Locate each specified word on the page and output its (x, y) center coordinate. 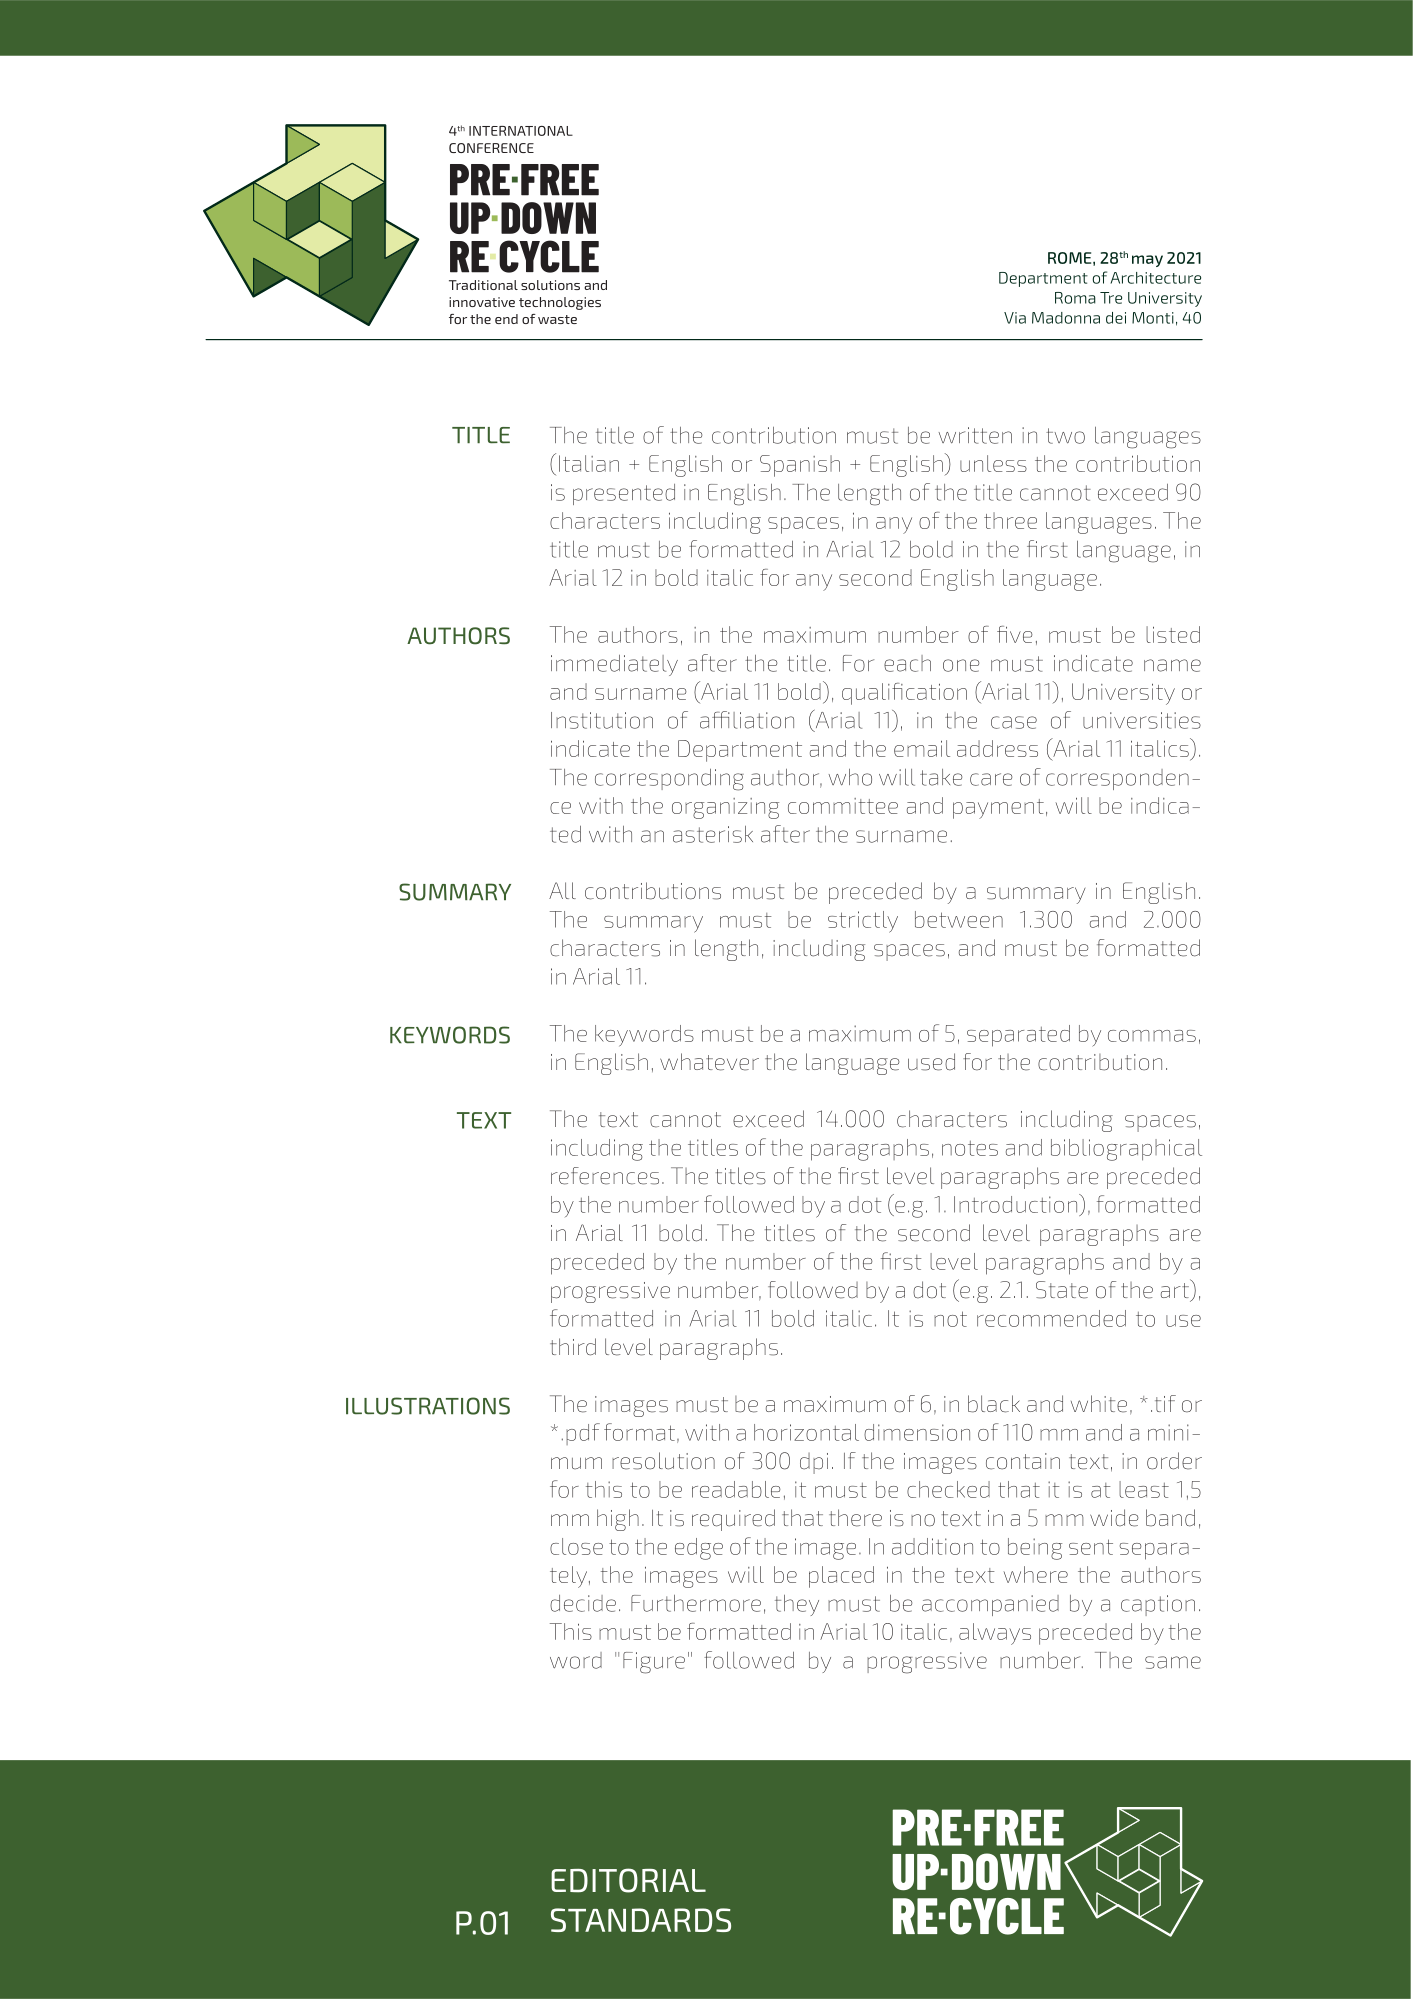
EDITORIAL (628, 1880)
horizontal (806, 1432)
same (1173, 1662)
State (1062, 1290)
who (850, 777)
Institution (602, 720)
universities (1142, 720)
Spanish (800, 466)
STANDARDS (641, 1920)
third (573, 1347)
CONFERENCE (491, 148)
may (1147, 261)
